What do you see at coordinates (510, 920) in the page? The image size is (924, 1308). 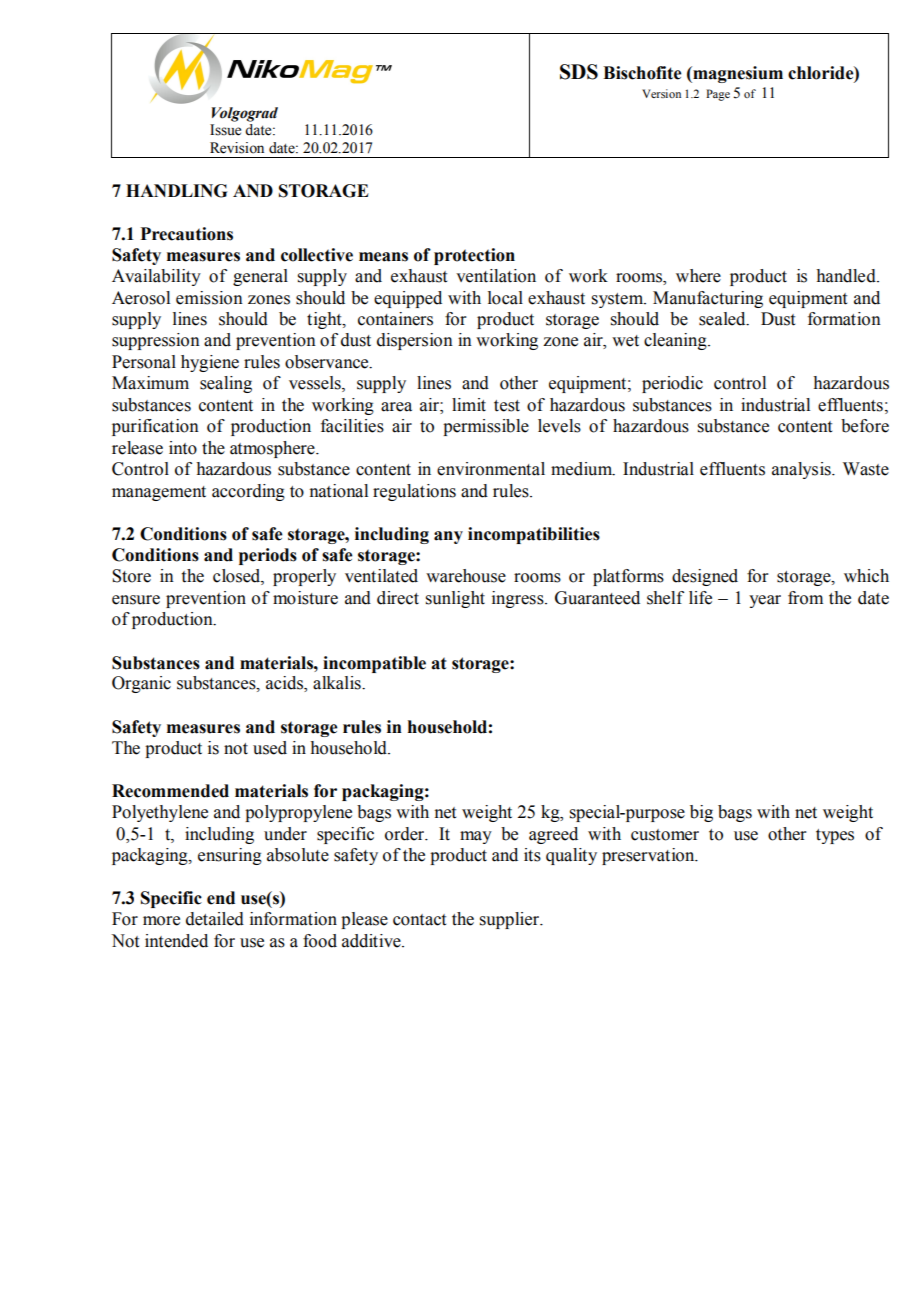 I see `supplier` at bounding box center [510, 920].
